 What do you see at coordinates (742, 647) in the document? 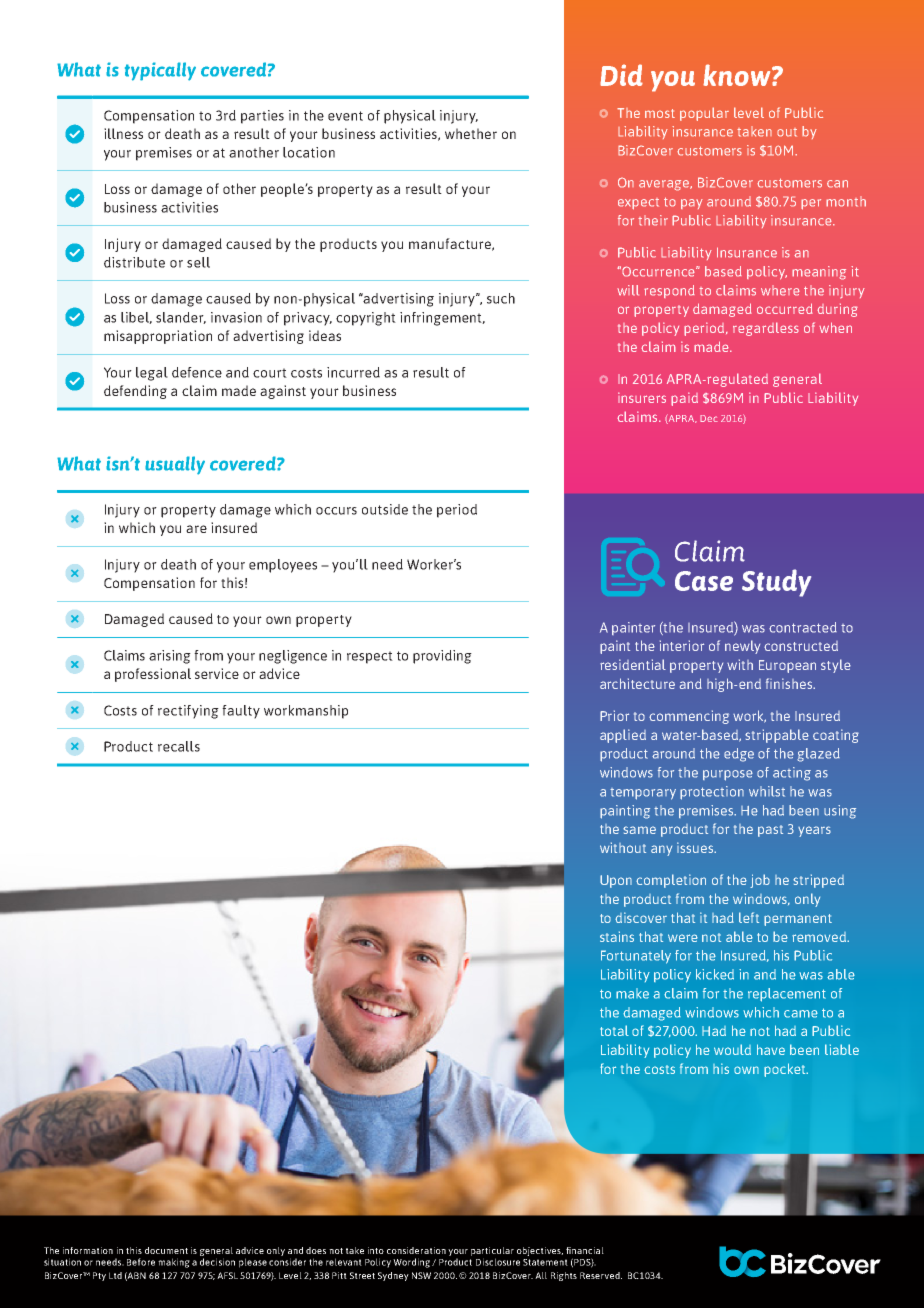
I see `newly` at bounding box center [742, 647].
